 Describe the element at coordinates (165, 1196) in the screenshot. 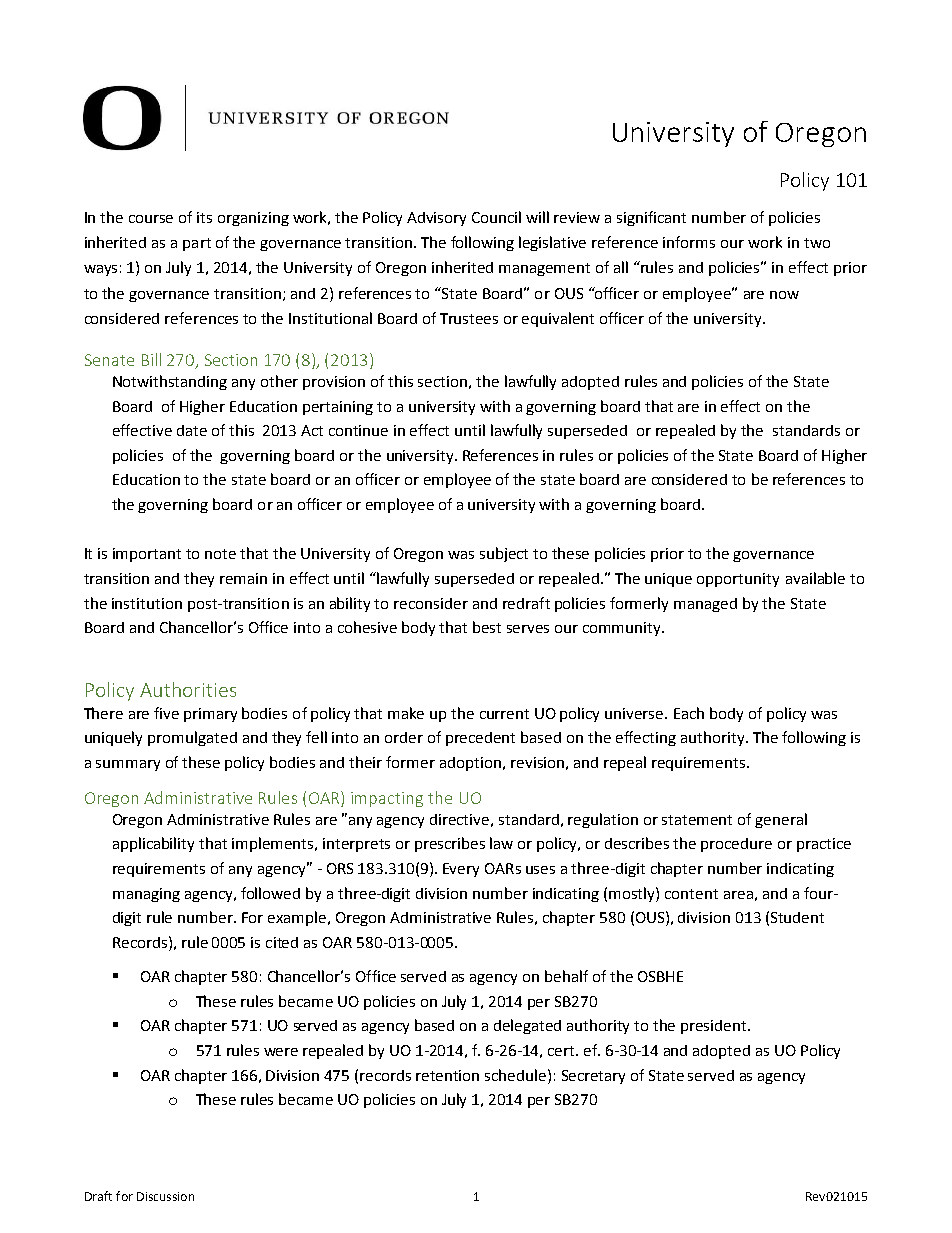

I see `Discussion` at that location.
